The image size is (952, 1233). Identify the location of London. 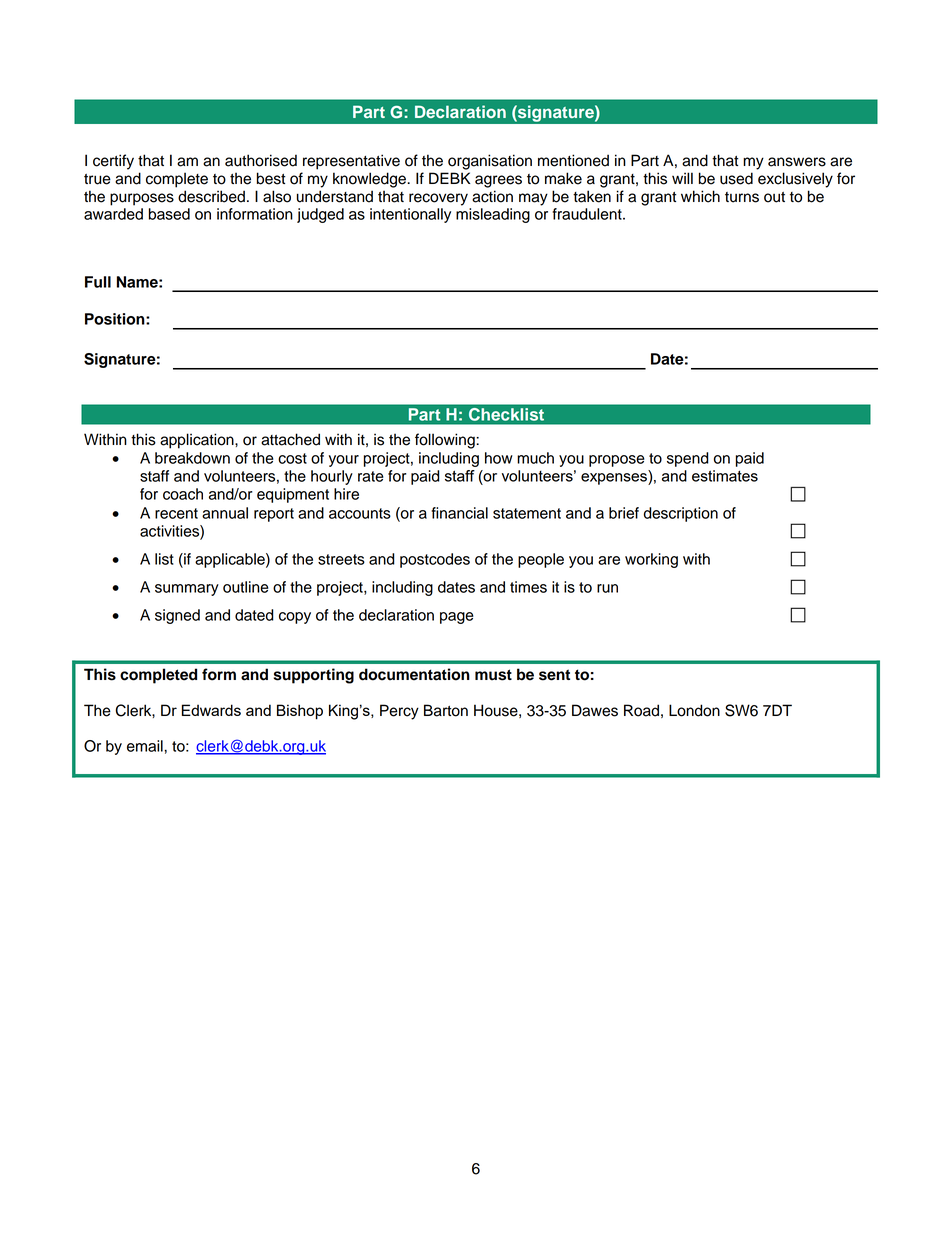
(694, 710).
